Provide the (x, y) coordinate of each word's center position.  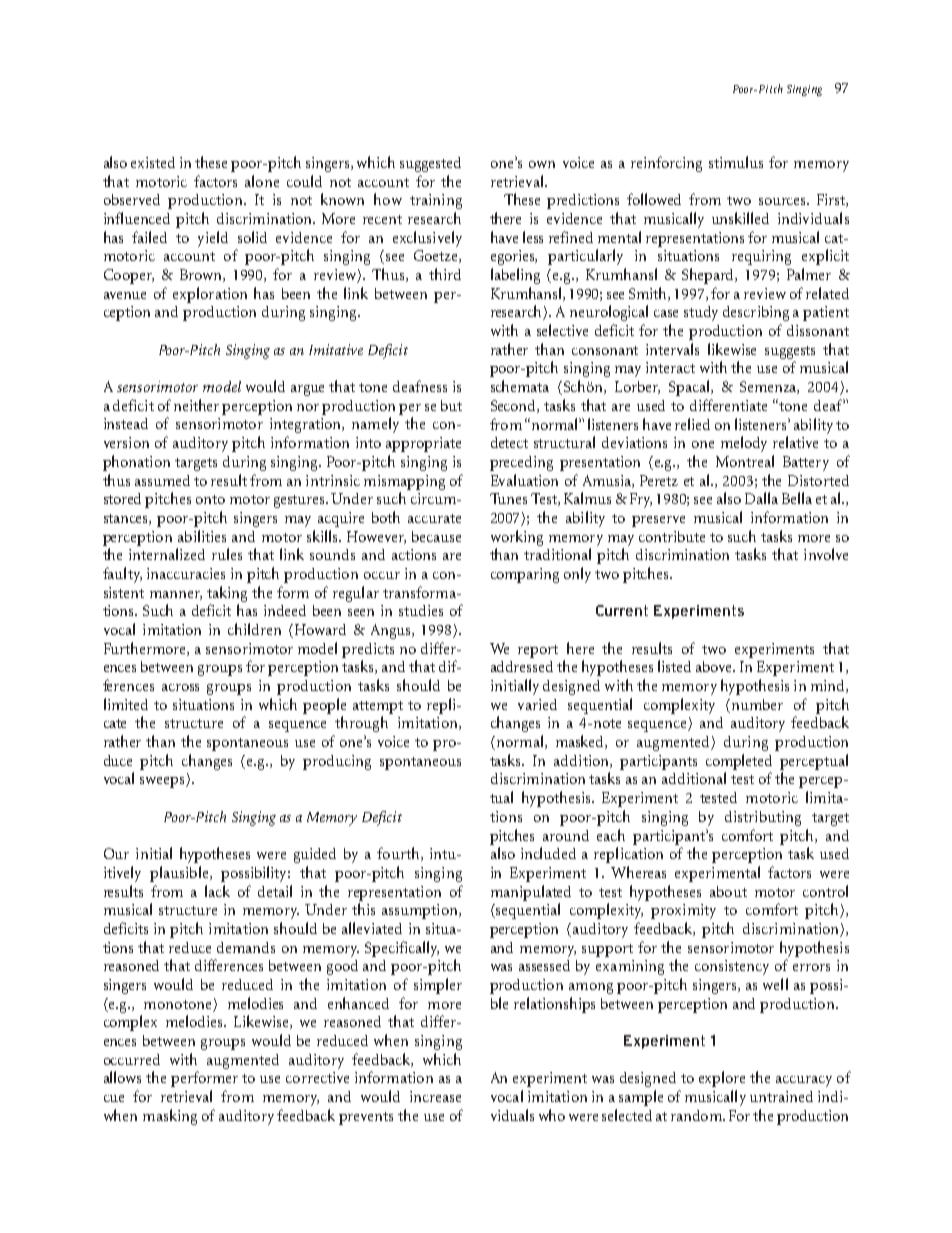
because (436, 536)
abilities (202, 536)
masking (170, 1117)
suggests (790, 352)
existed (153, 162)
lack (217, 891)
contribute (672, 536)
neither (196, 405)
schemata (520, 386)
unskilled (740, 218)
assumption (421, 911)
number (756, 704)
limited (126, 704)
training (436, 201)
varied (537, 704)
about (728, 891)
